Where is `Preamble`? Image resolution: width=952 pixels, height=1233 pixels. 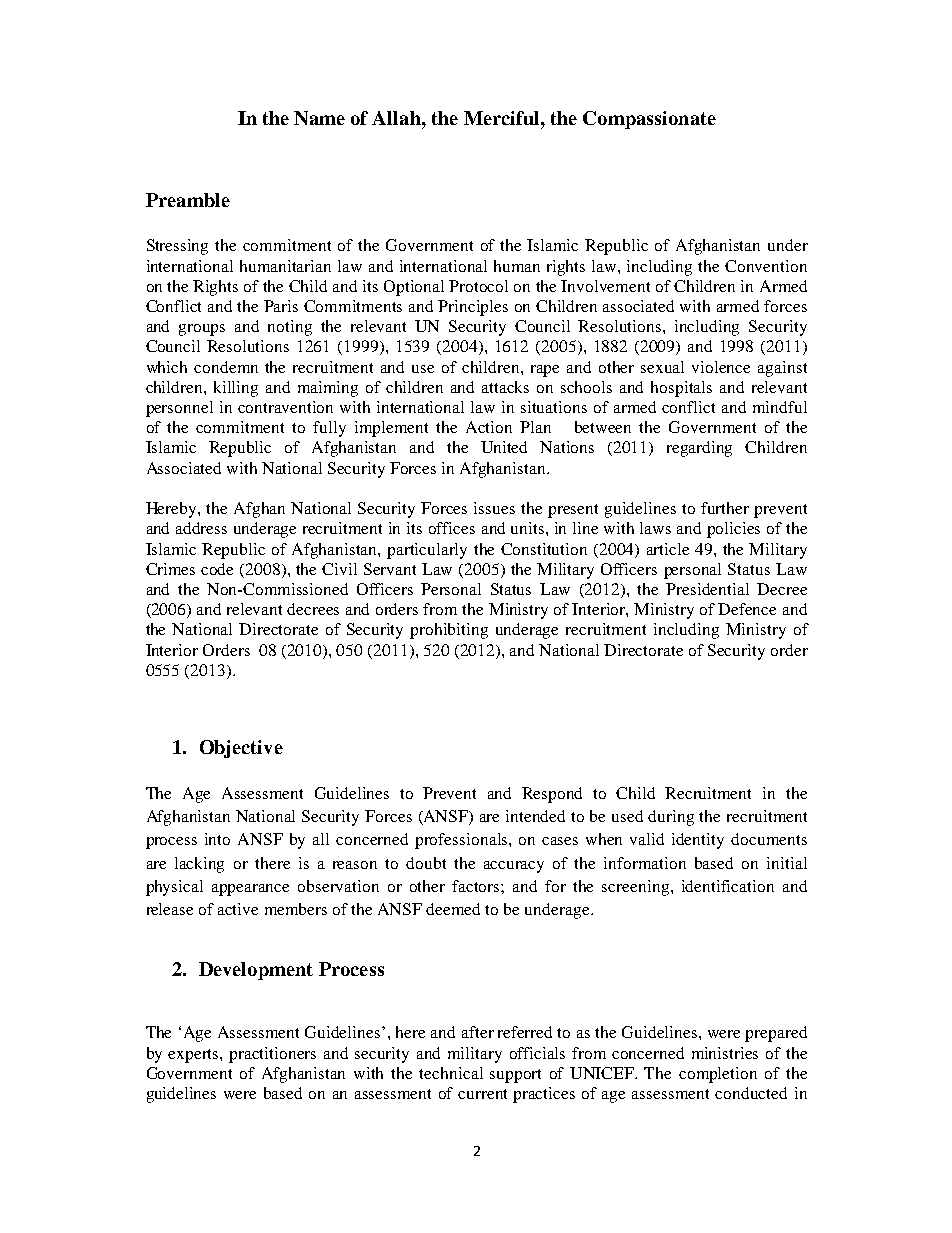 Preamble is located at coordinates (188, 200).
